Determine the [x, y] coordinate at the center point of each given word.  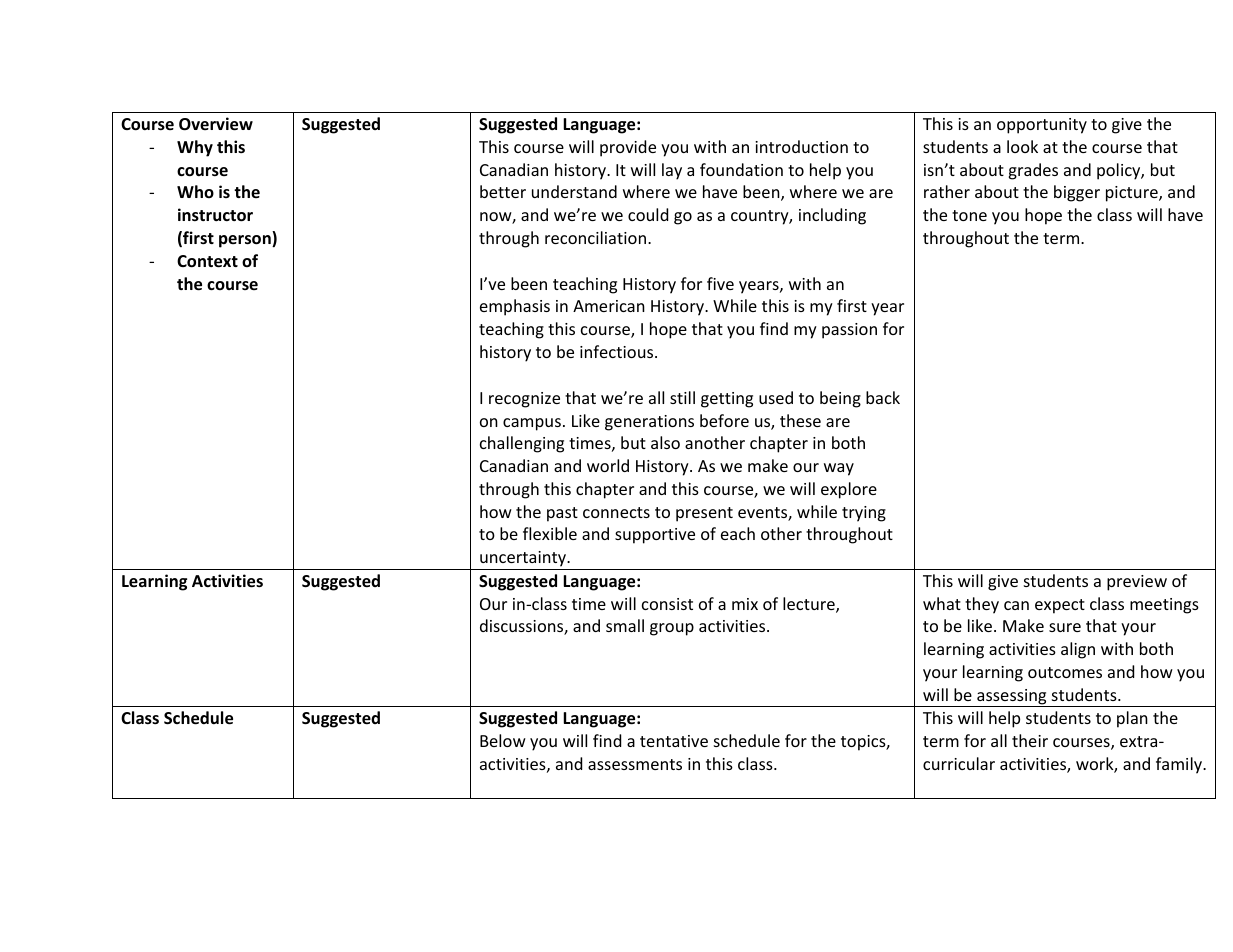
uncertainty [523, 560]
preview [1137, 583]
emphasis [515, 307]
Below [503, 740]
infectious [618, 351]
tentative [674, 741]
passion [849, 331]
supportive [655, 536]
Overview [216, 124]
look [1022, 146]
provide [628, 148]
